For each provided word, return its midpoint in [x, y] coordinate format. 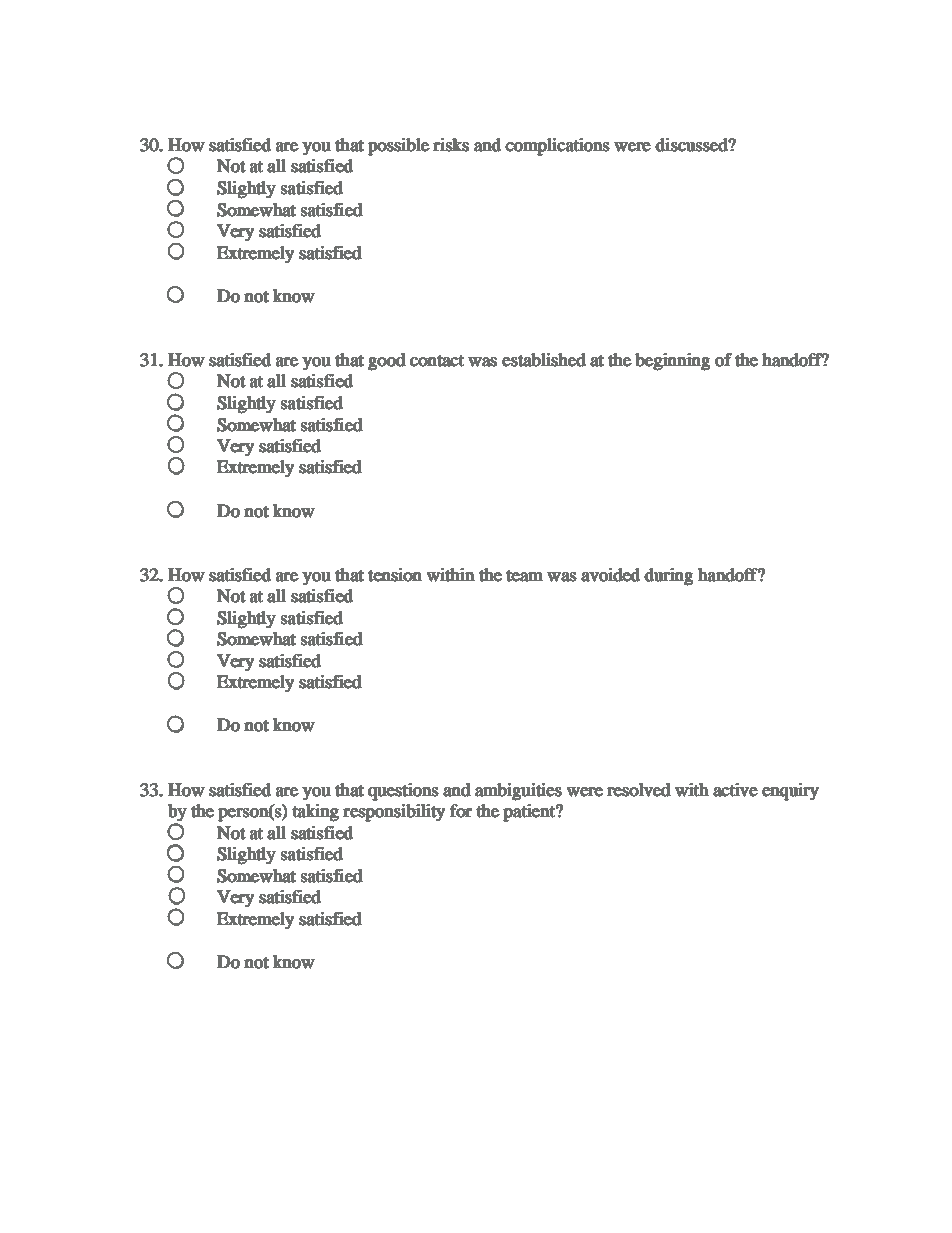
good [386, 361]
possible [398, 146]
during [669, 576]
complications [557, 146]
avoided [611, 574]
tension [395, 574]
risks [451, 144]
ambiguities [518, 791]
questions [403, 791]
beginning [673, 361]
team [525, 576]
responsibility [394, 812]
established [543, 359]
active [735, 789]
